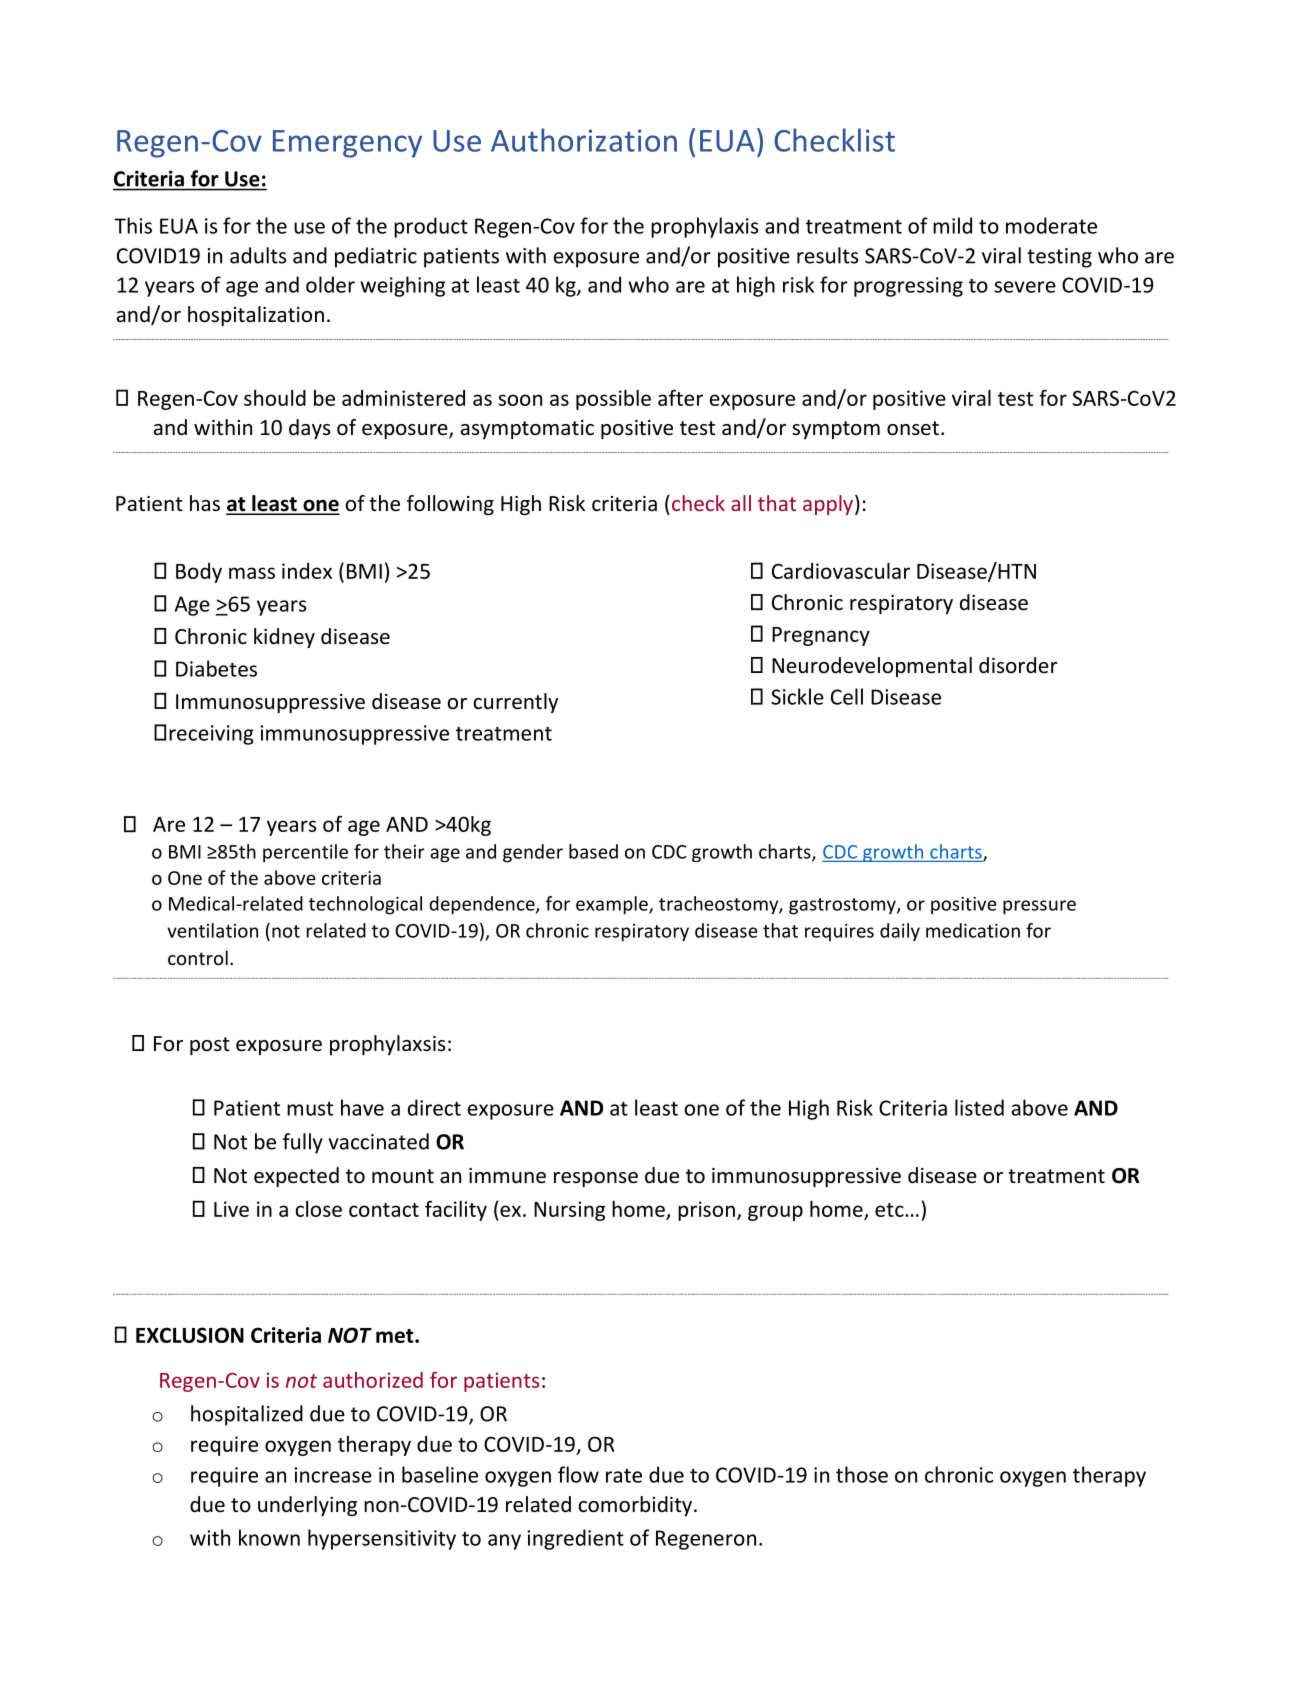 This page has width=1299, height=1681. Describe the element at coordinates (578, 1474) in the page. I see `flow` at that location.
